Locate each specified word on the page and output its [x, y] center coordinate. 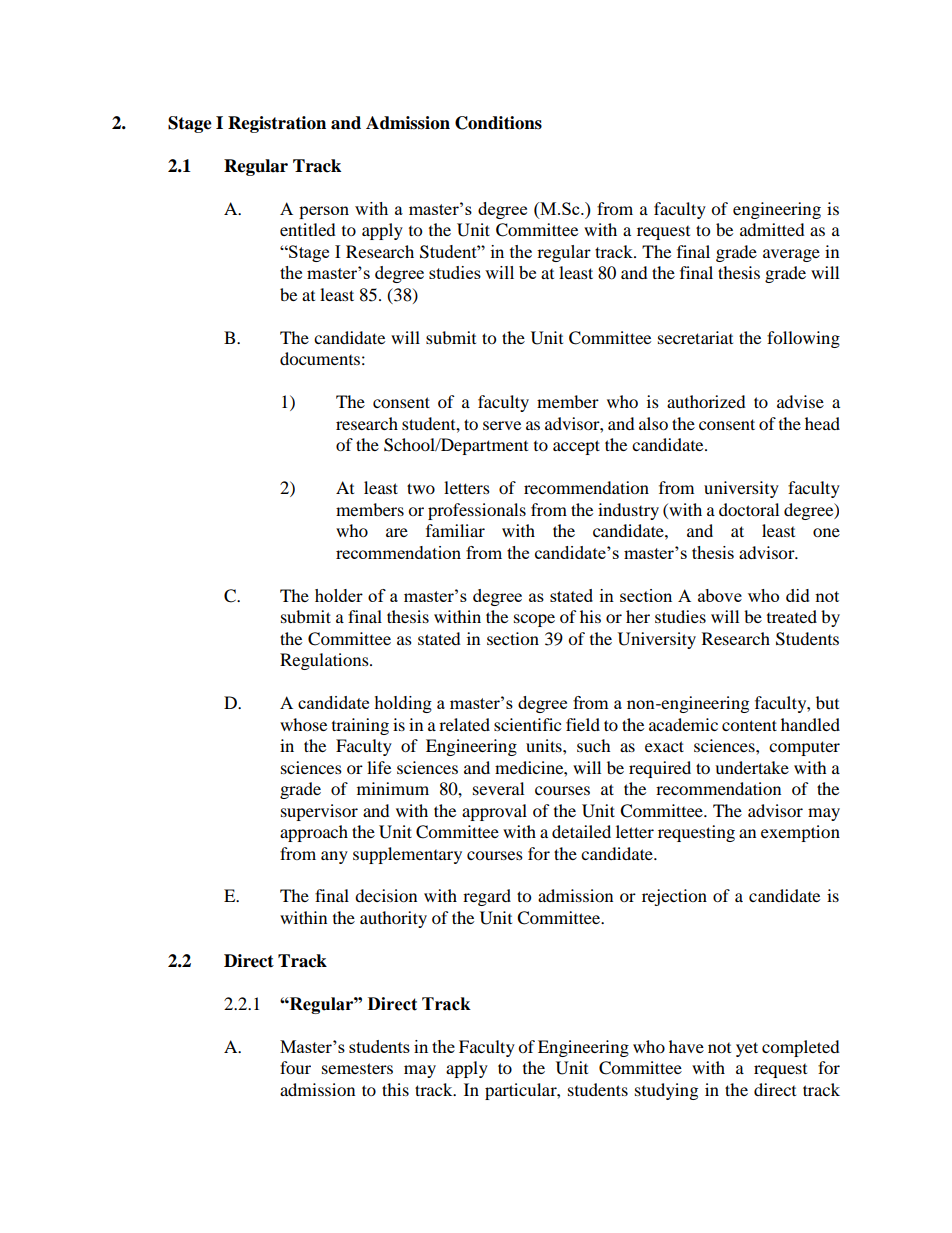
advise [800, 401]
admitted [772, 229]
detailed [581, 831]
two [421, 488]
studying [666, 1091]
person [324, 212]
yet [747, 1049]
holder [339, 595]
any [334, 857]
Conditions [498, 123]
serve [502, 425]
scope [534, 620]
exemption [800, 833]
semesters [357, 1068]
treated [792, 616]
